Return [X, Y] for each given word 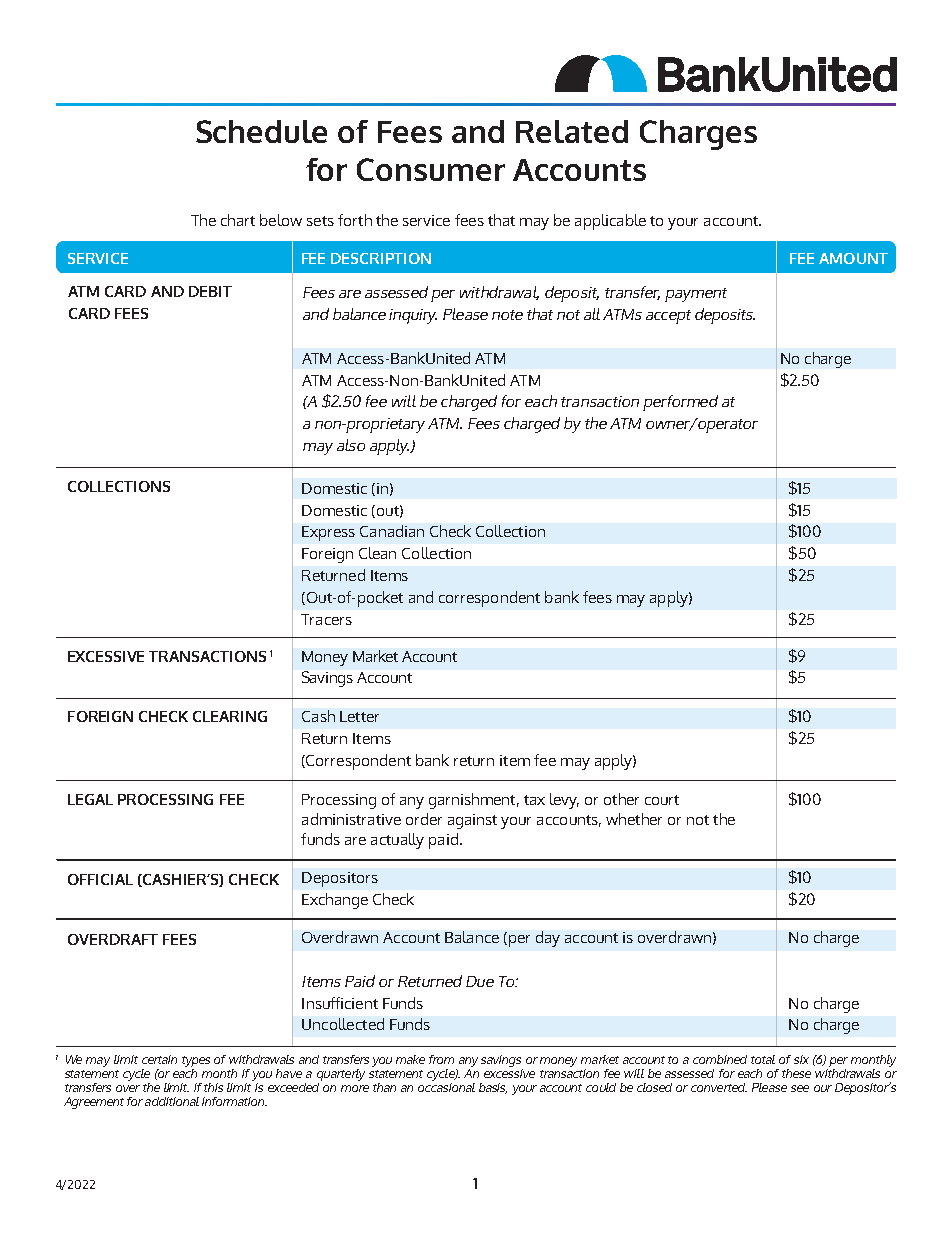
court [662, 800]
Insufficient [340, 1003]
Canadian [392, 531]
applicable [610, 222]
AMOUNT [853, 258]
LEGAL [90, 799]
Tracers [326, 619]
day [548, 939]
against [472, 821]
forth [355, 220]
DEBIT [210, 291]
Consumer [431, 169]
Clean [377, 553]
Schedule [261, 131]
